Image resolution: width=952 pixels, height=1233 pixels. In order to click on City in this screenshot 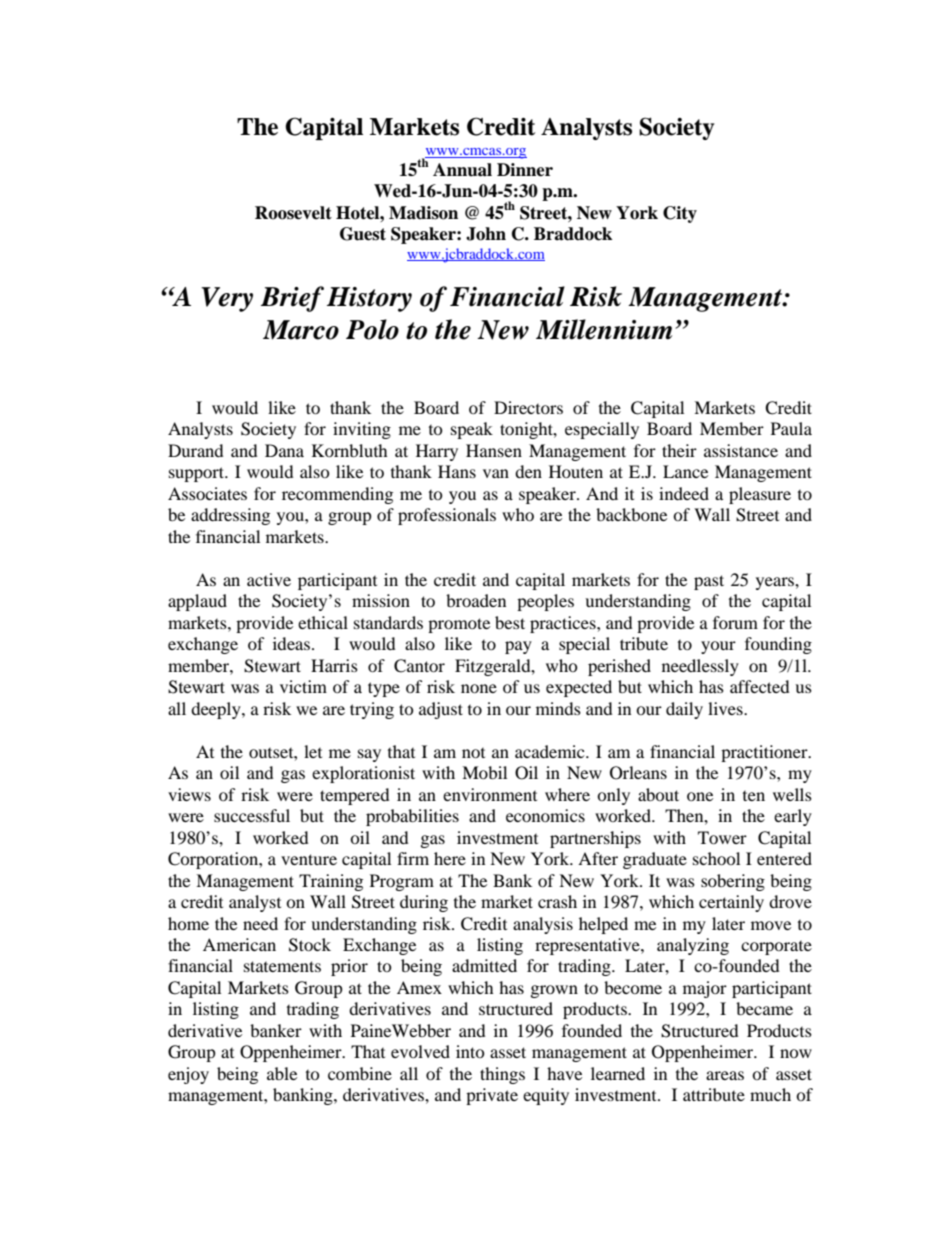, I will do `click(680, 214)`.
